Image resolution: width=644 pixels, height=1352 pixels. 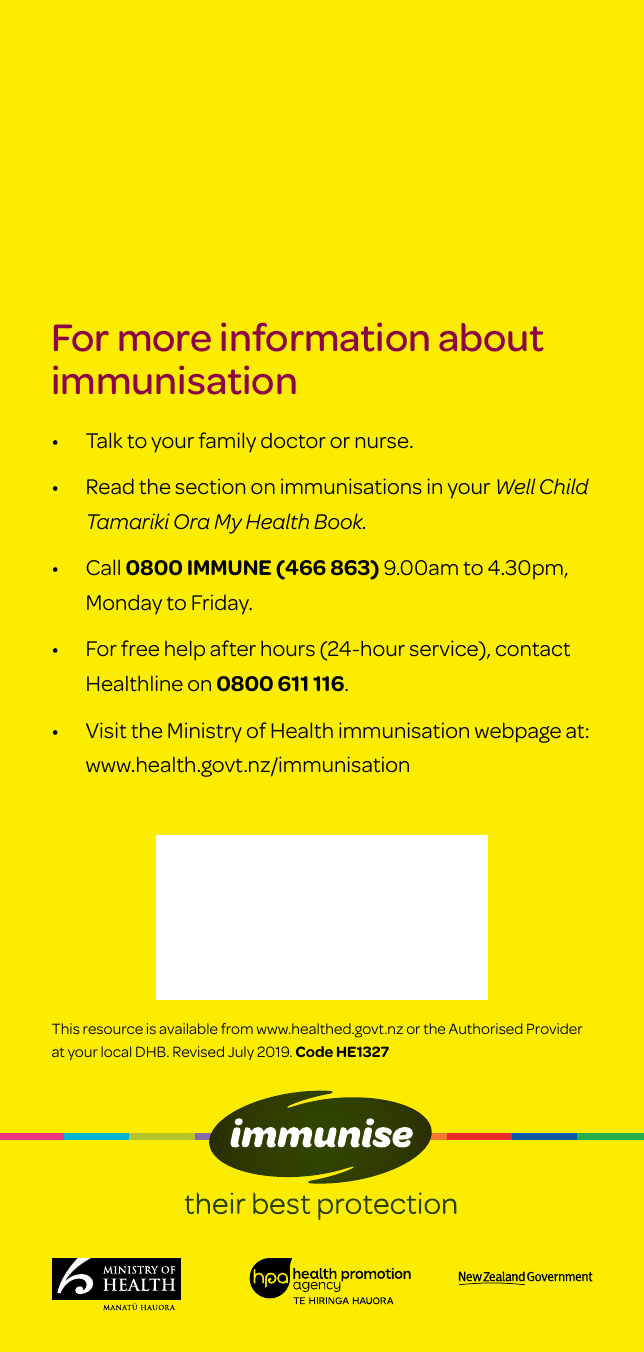 I want to click on more, so click(x=165, y=341).
